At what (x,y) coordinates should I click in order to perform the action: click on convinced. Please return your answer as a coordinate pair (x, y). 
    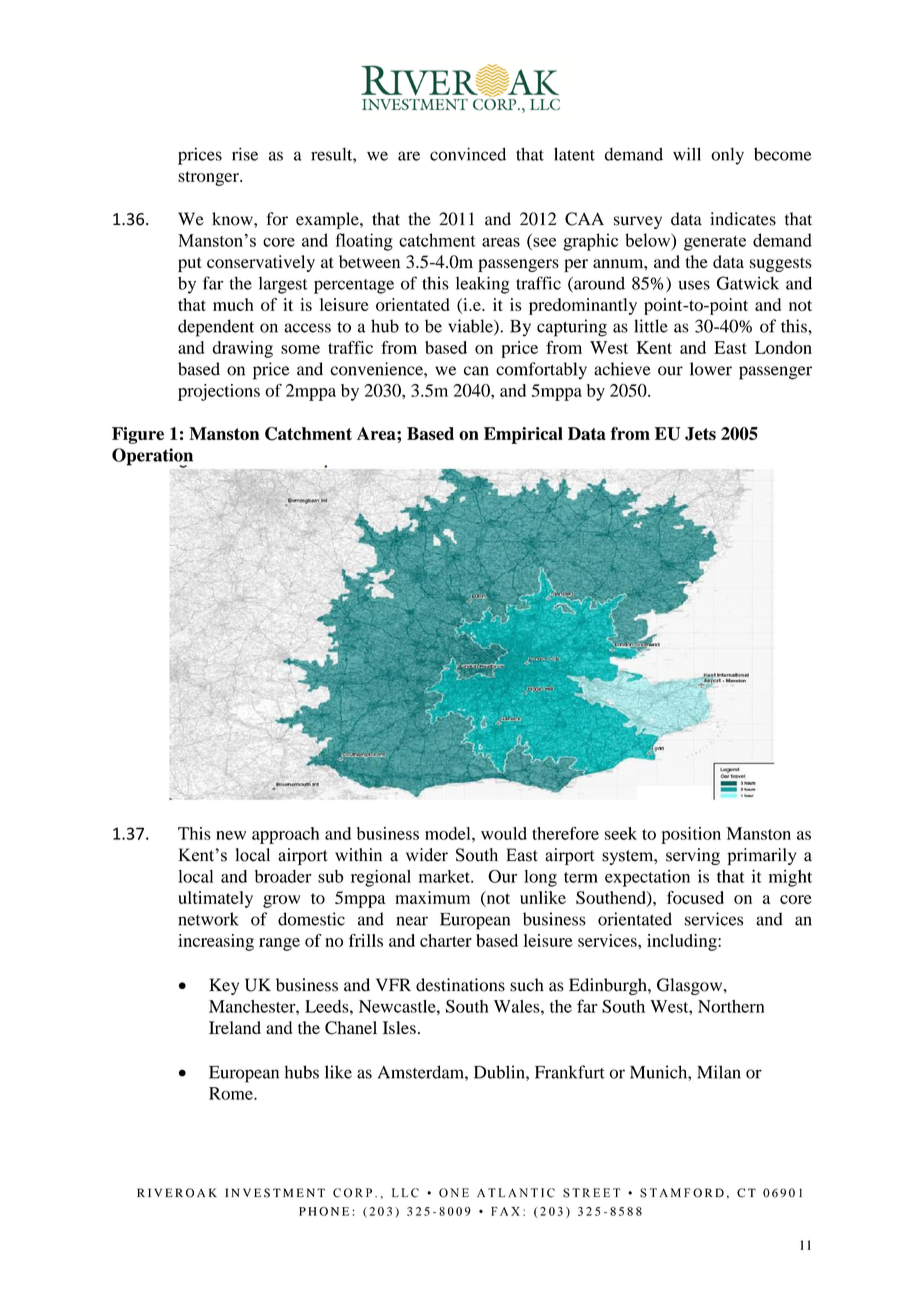
    Looking at the image, I should click on (468, 154).
